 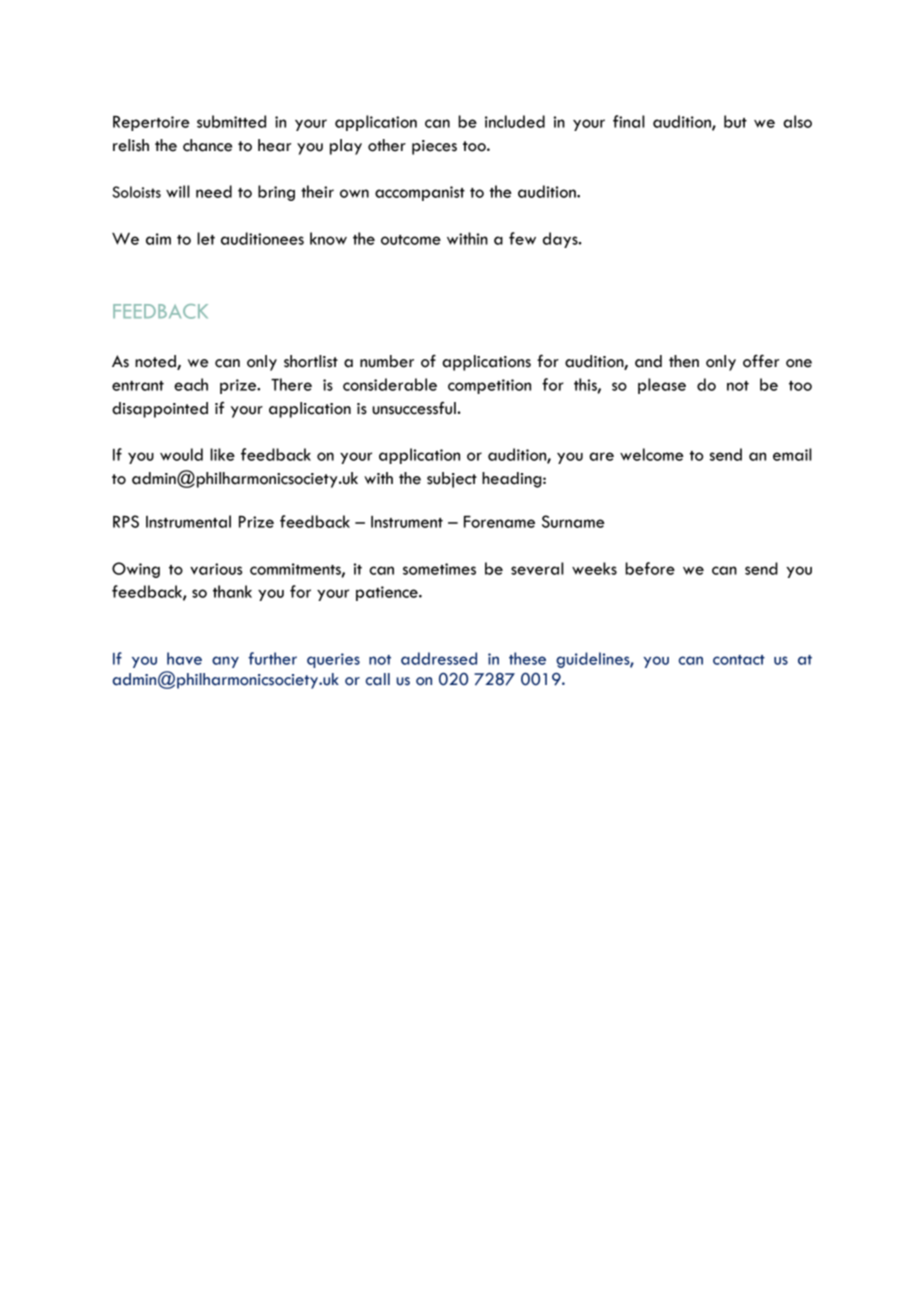 What do you see at coordinates (434, 147) in the document?
I see `pieces` at bounding box center [434, 147].
